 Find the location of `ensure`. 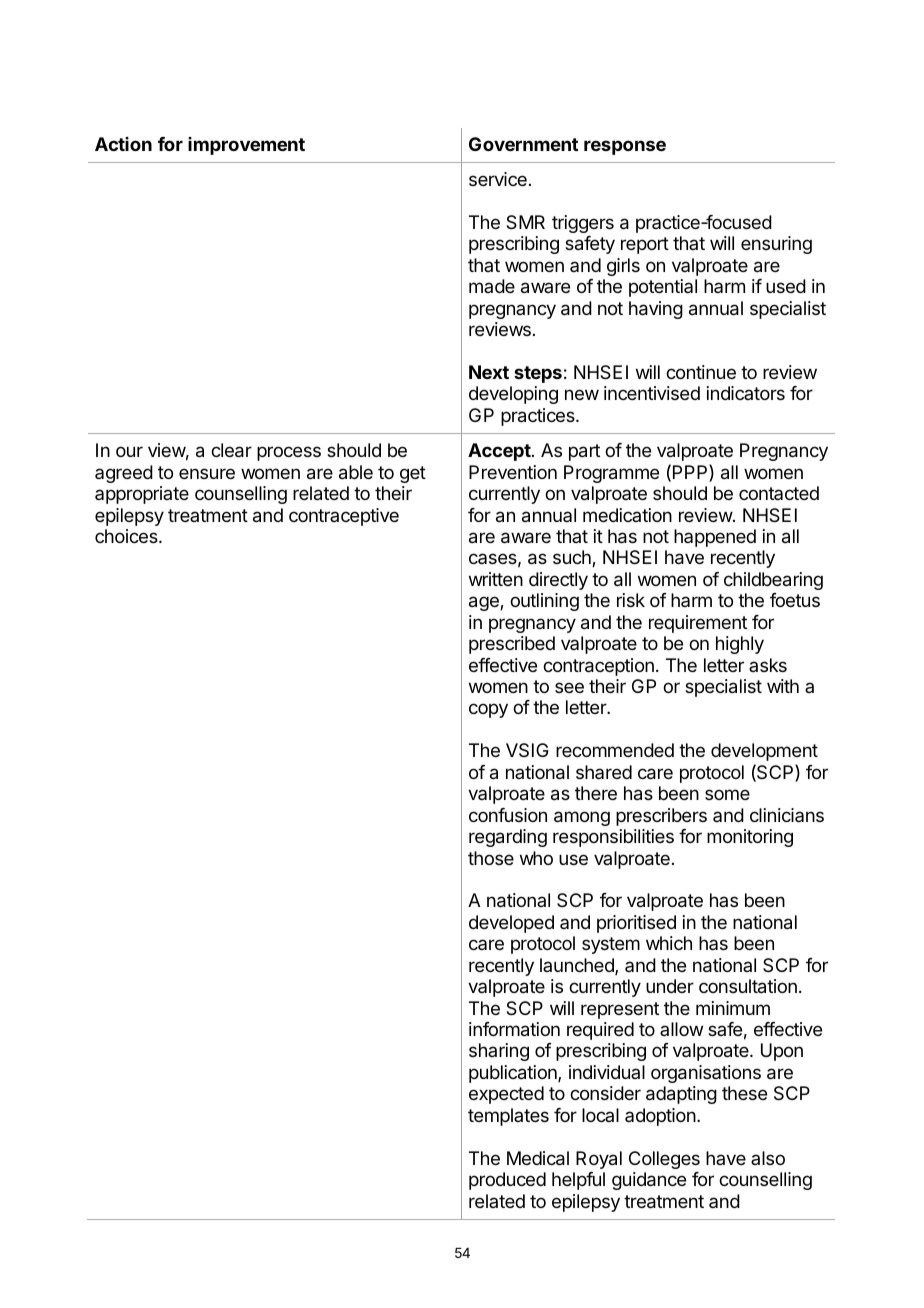

ensure is located at coordinates (207, 473).
